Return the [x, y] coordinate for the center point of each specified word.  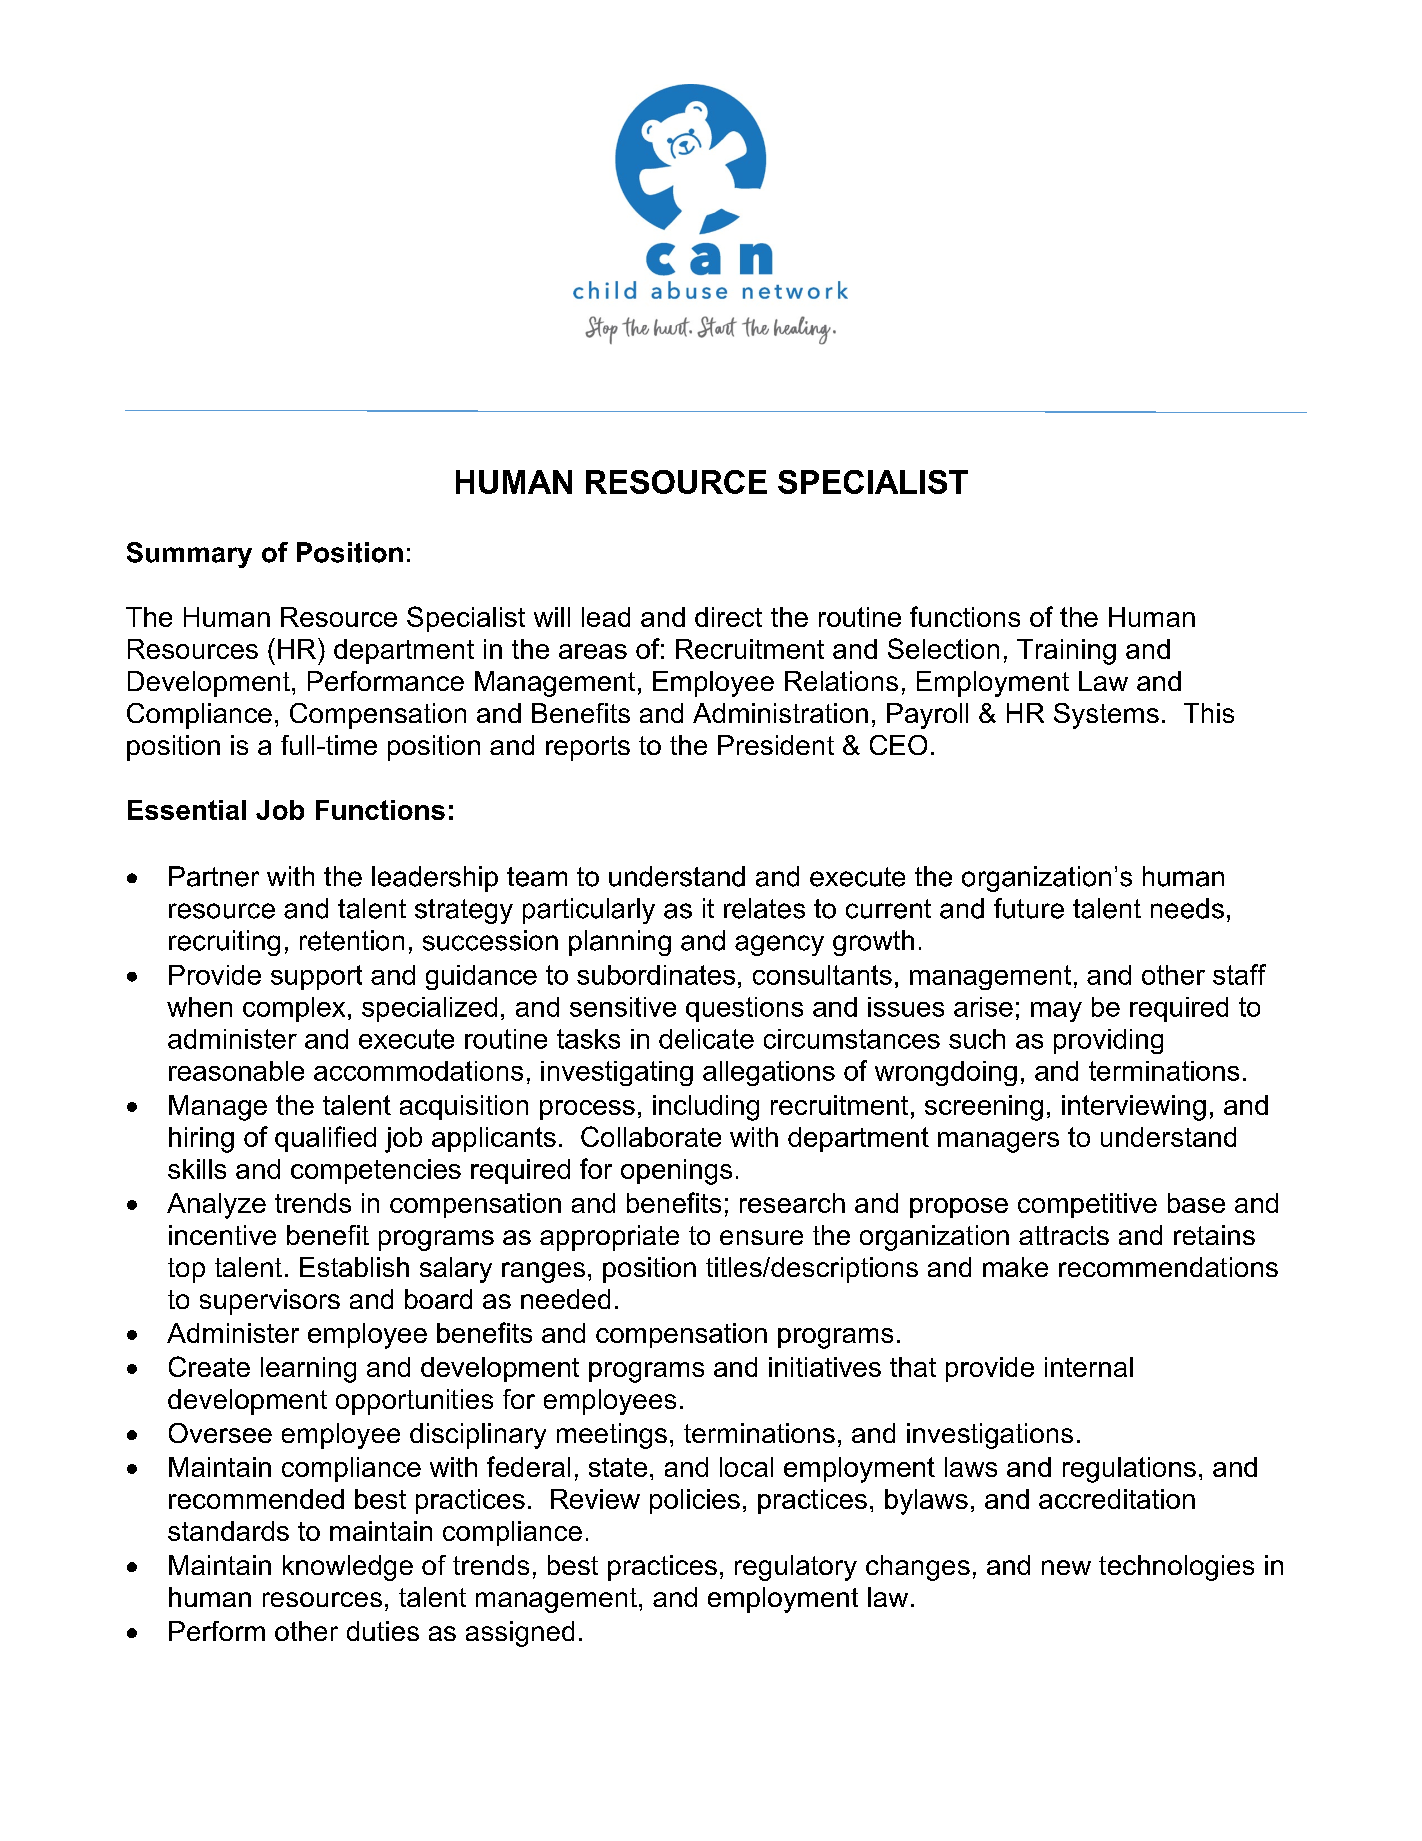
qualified [325, 1139]
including [706, 1108]
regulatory [796, 1568]
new [1066, 1567]
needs [1187, 908]
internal [1089, 1367]
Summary [189, 555]
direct [728, 617]
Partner [214, 876]
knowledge [348, 1568]
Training [1066, 652]
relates [764, 908]
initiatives [825, 1367]
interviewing [1134, 1108]
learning [308, 1370]
